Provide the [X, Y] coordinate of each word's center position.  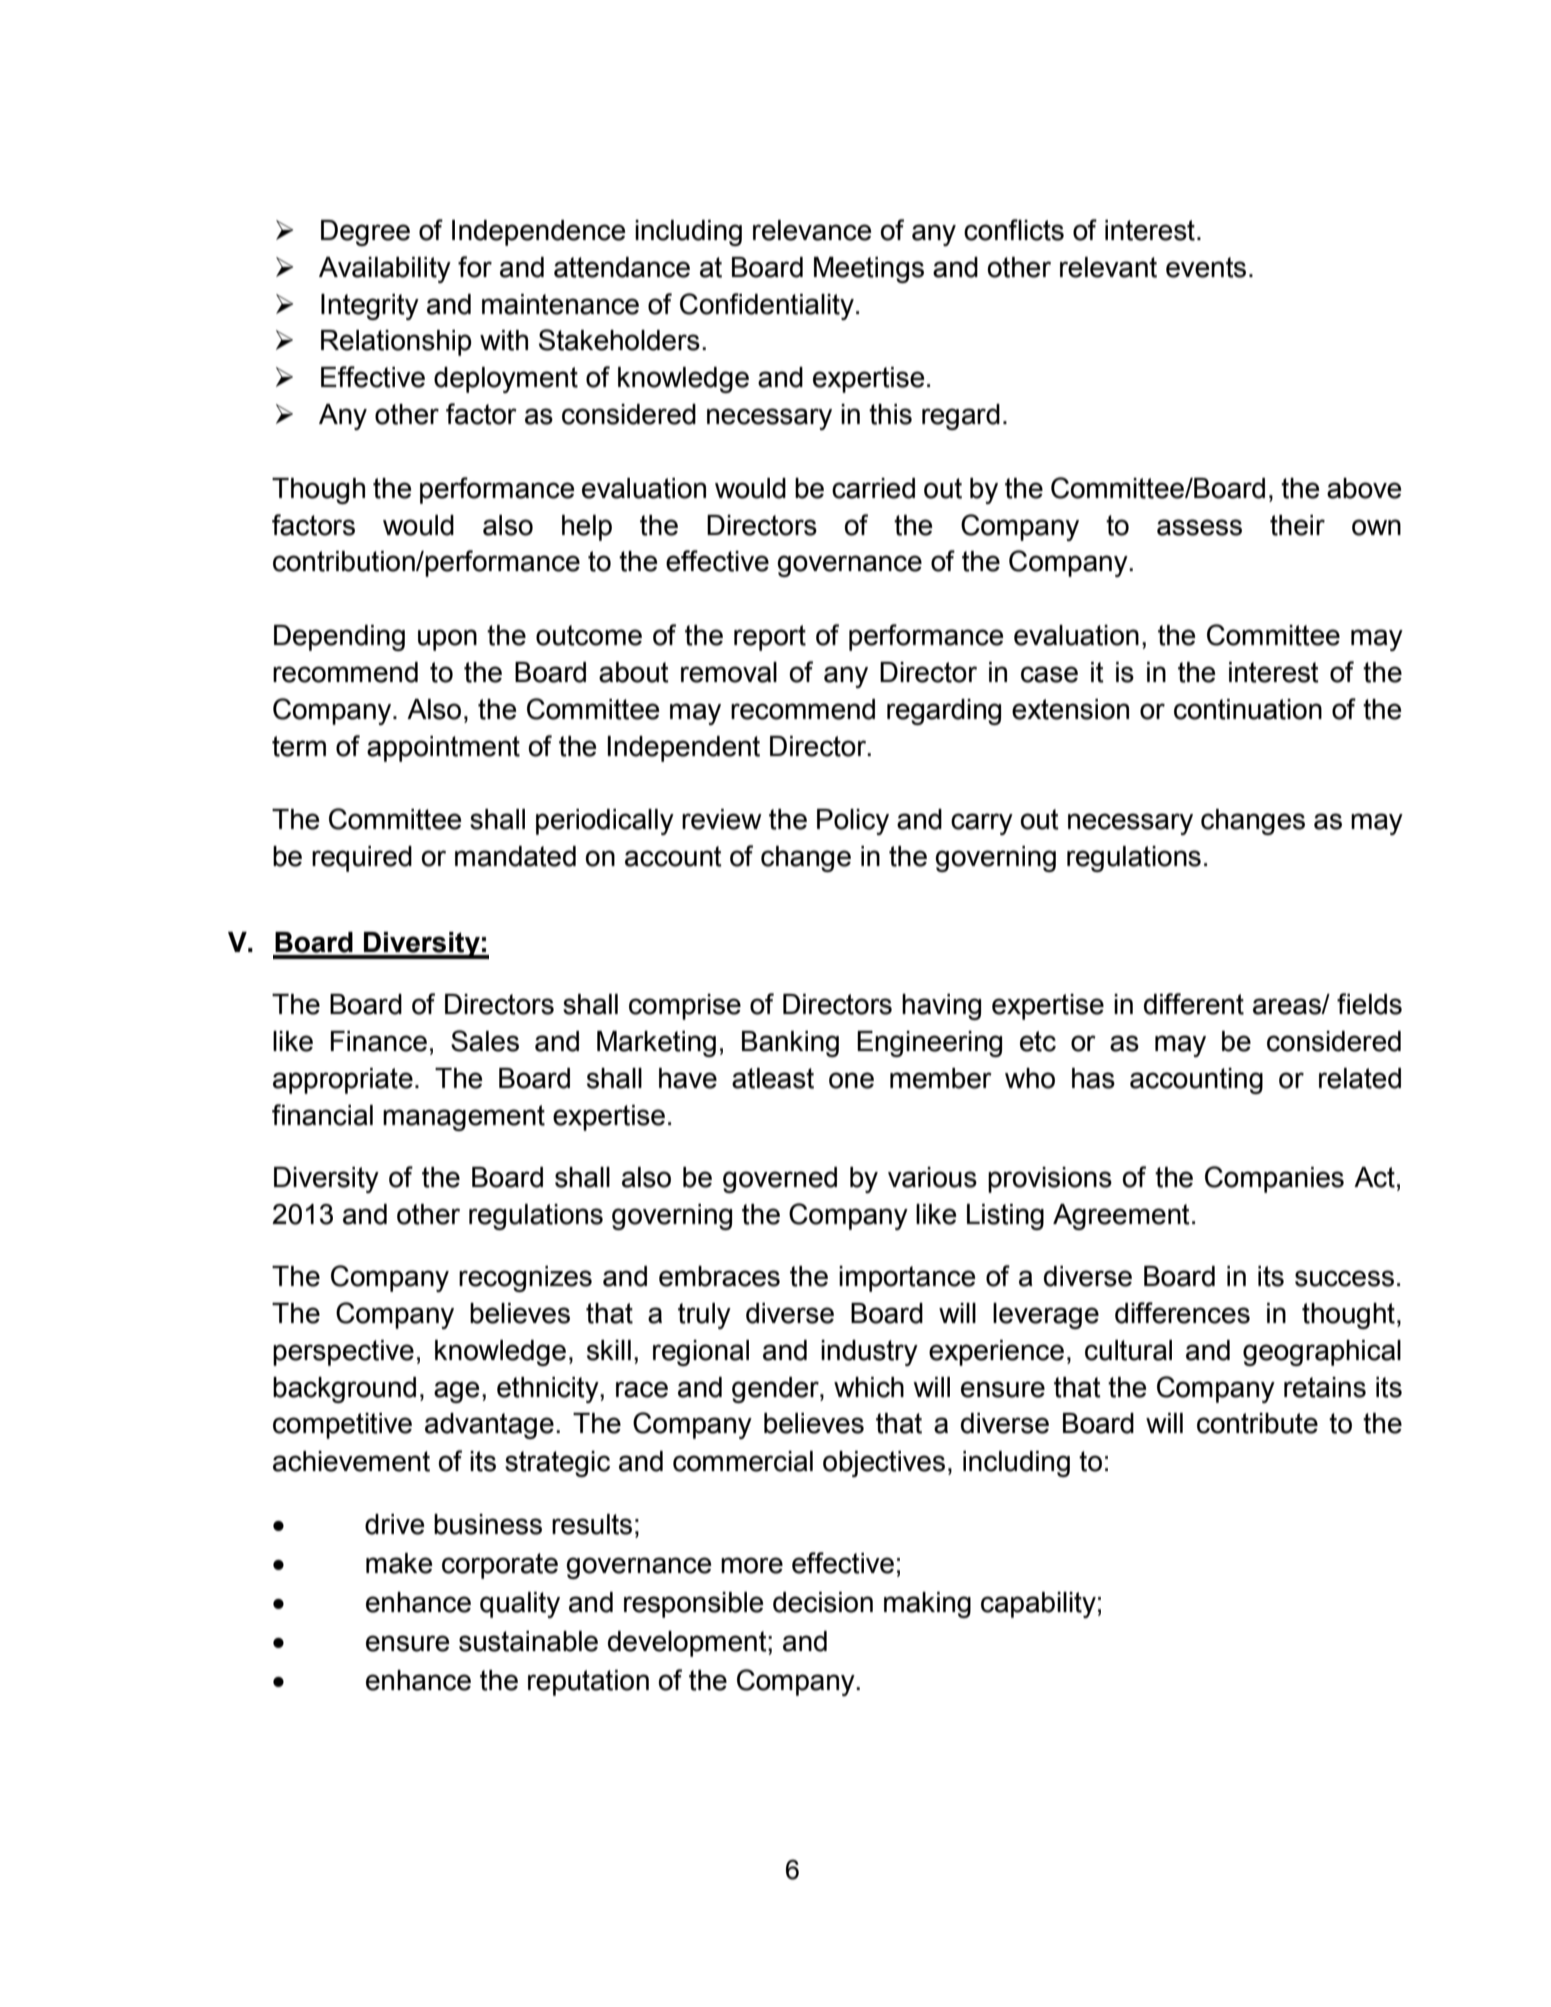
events [1206, 267]
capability [1038, 1605]
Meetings [869, 270]
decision [823, 1602]
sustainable [528, 1641]
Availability [385, 270]
